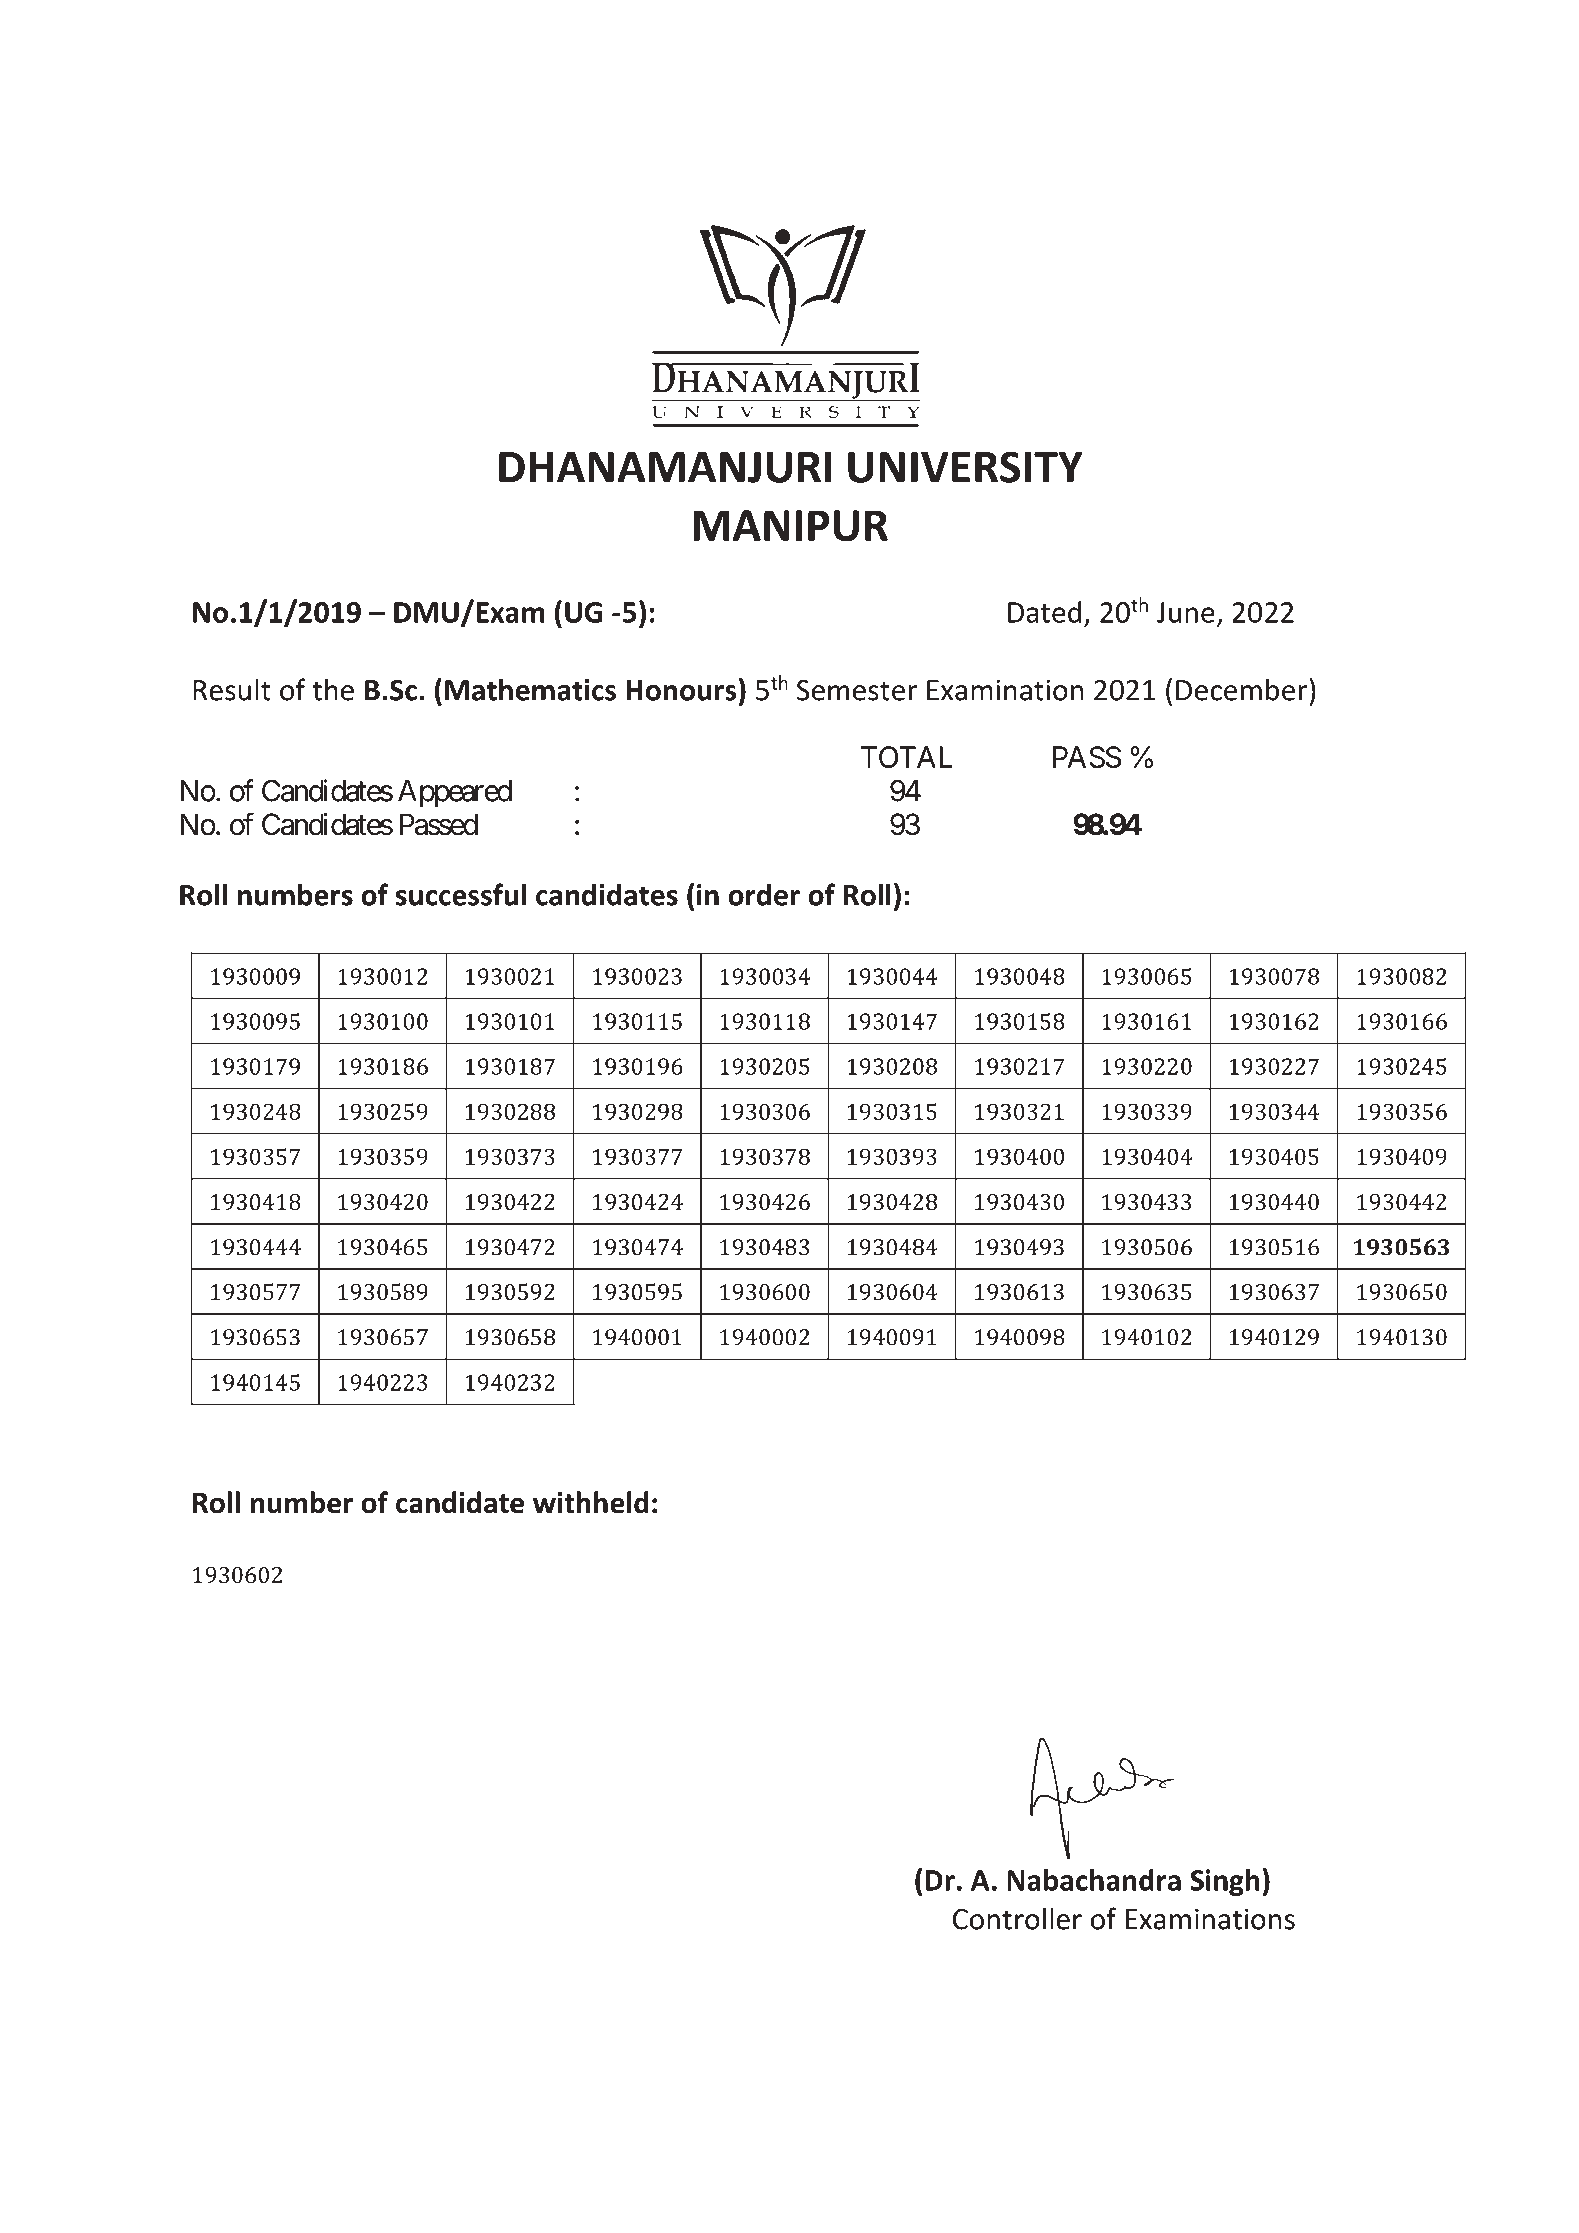 The image size is (1579, 2233). I want to click on order, so click(764, 894).
